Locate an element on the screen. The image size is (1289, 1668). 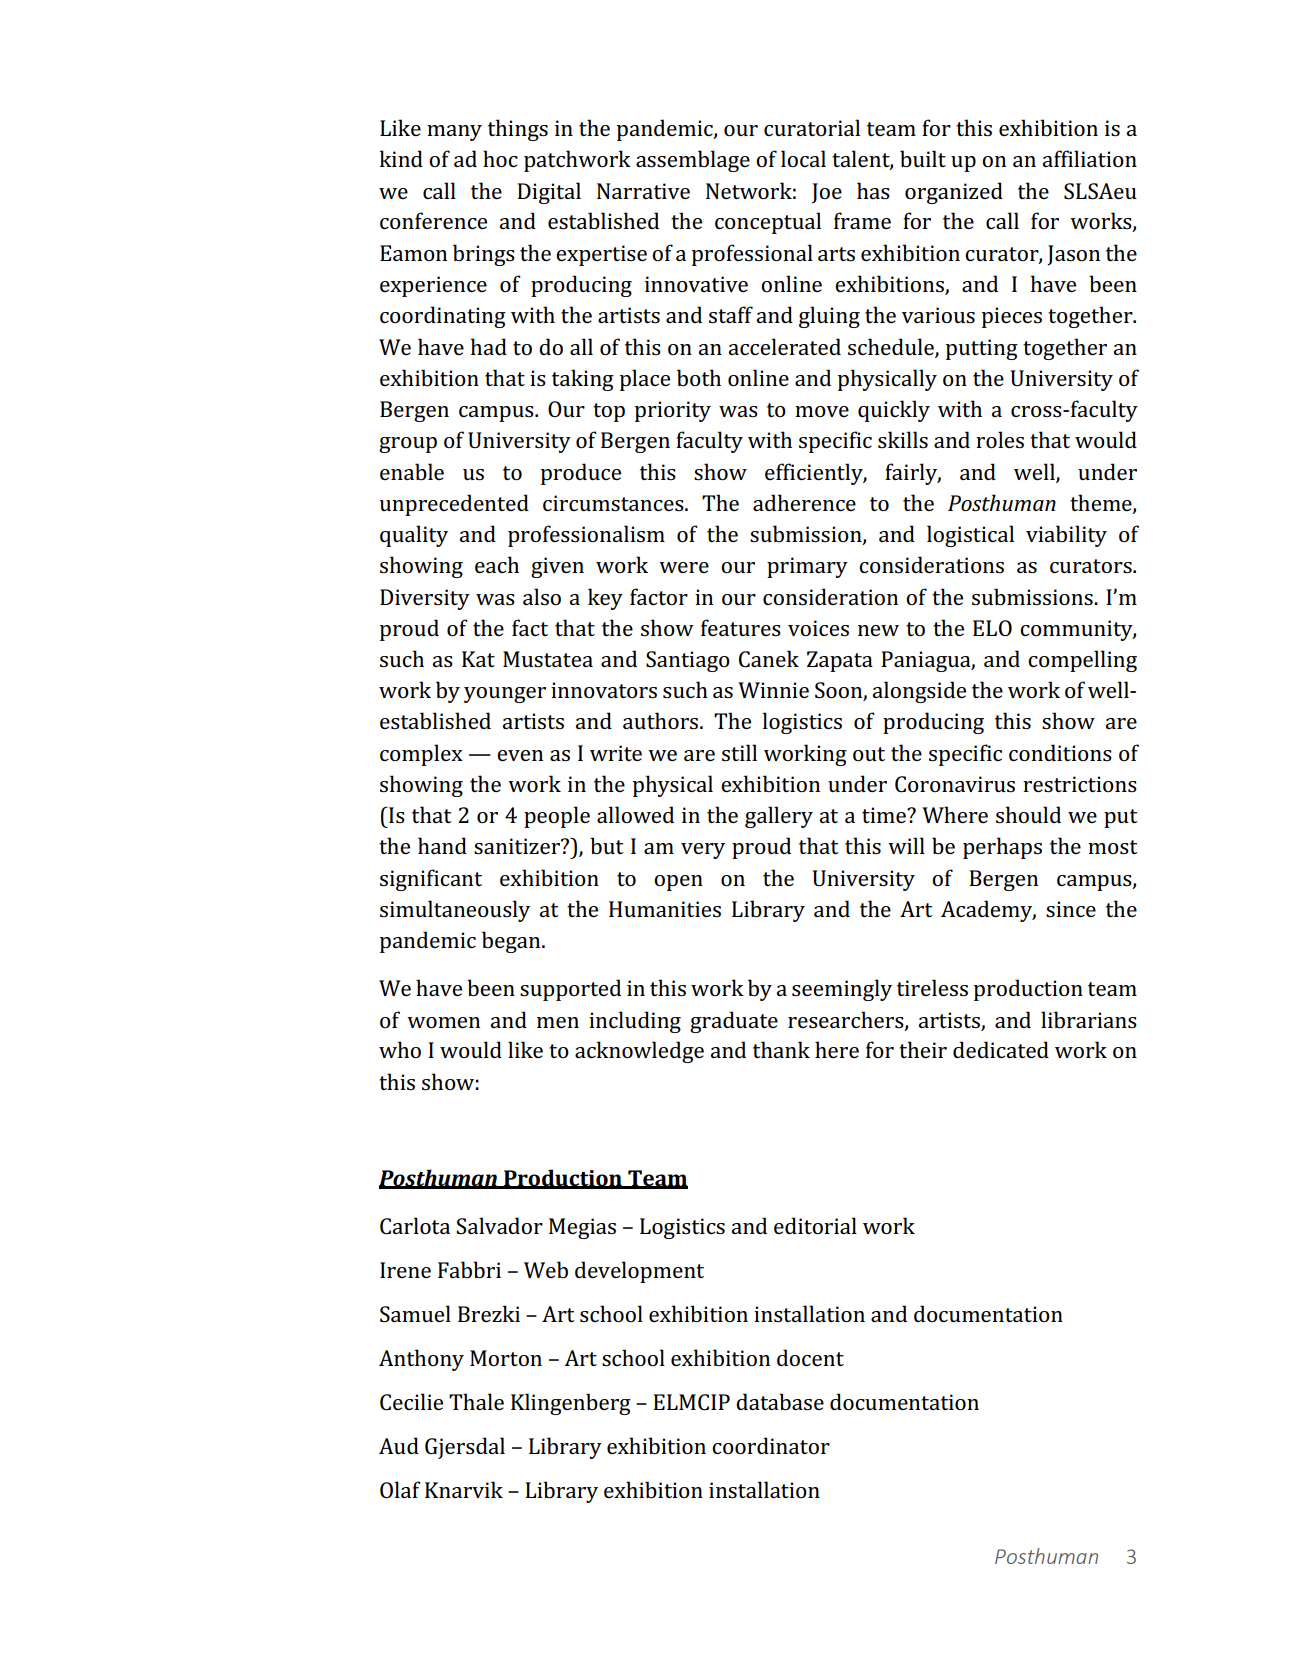
local is located at coordinates (803, 158).
